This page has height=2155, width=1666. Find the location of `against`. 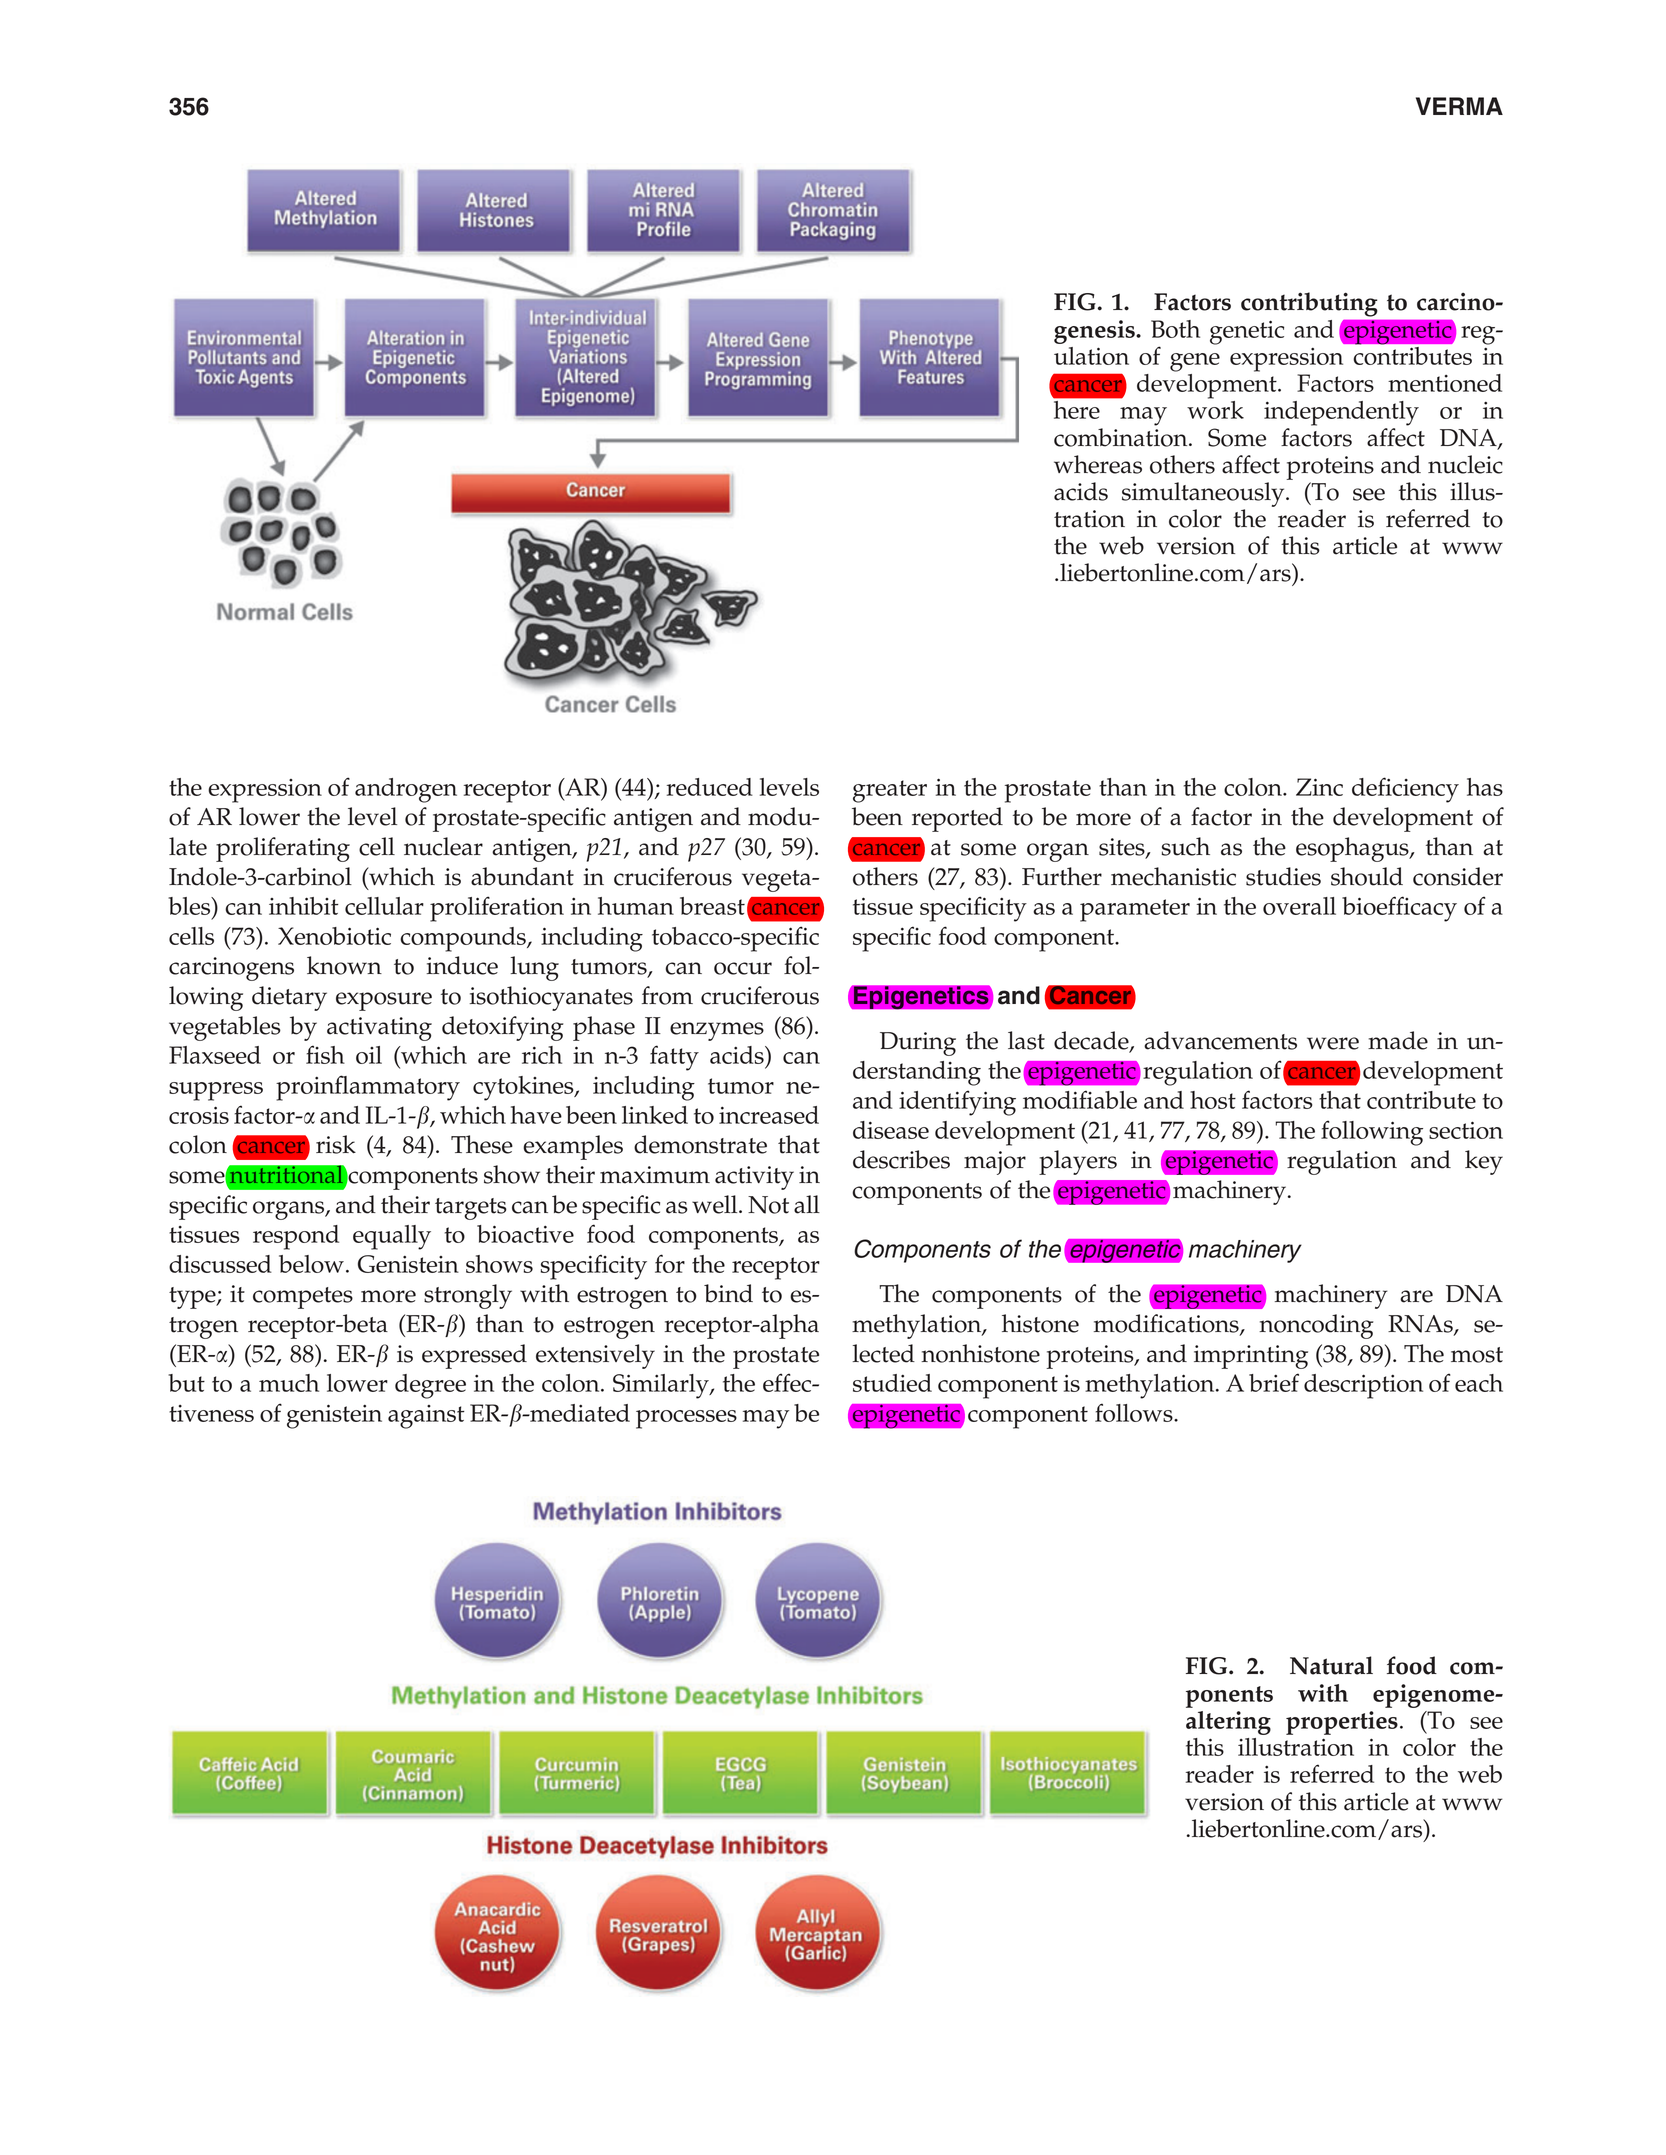

against is located at coordinates (426, 1417).
